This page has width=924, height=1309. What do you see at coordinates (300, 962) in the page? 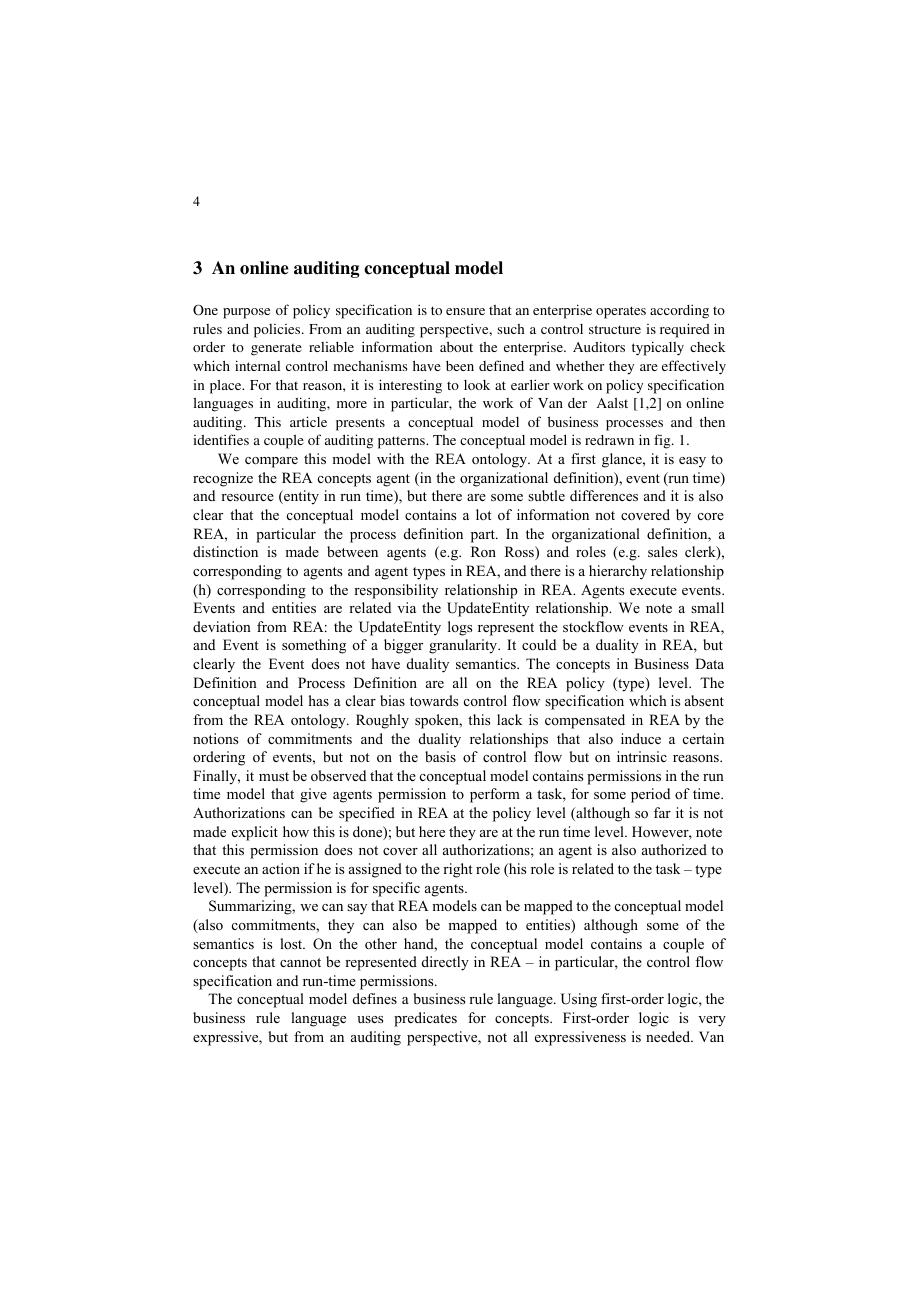
I see `cannot` at bounding box center [300, 962].
